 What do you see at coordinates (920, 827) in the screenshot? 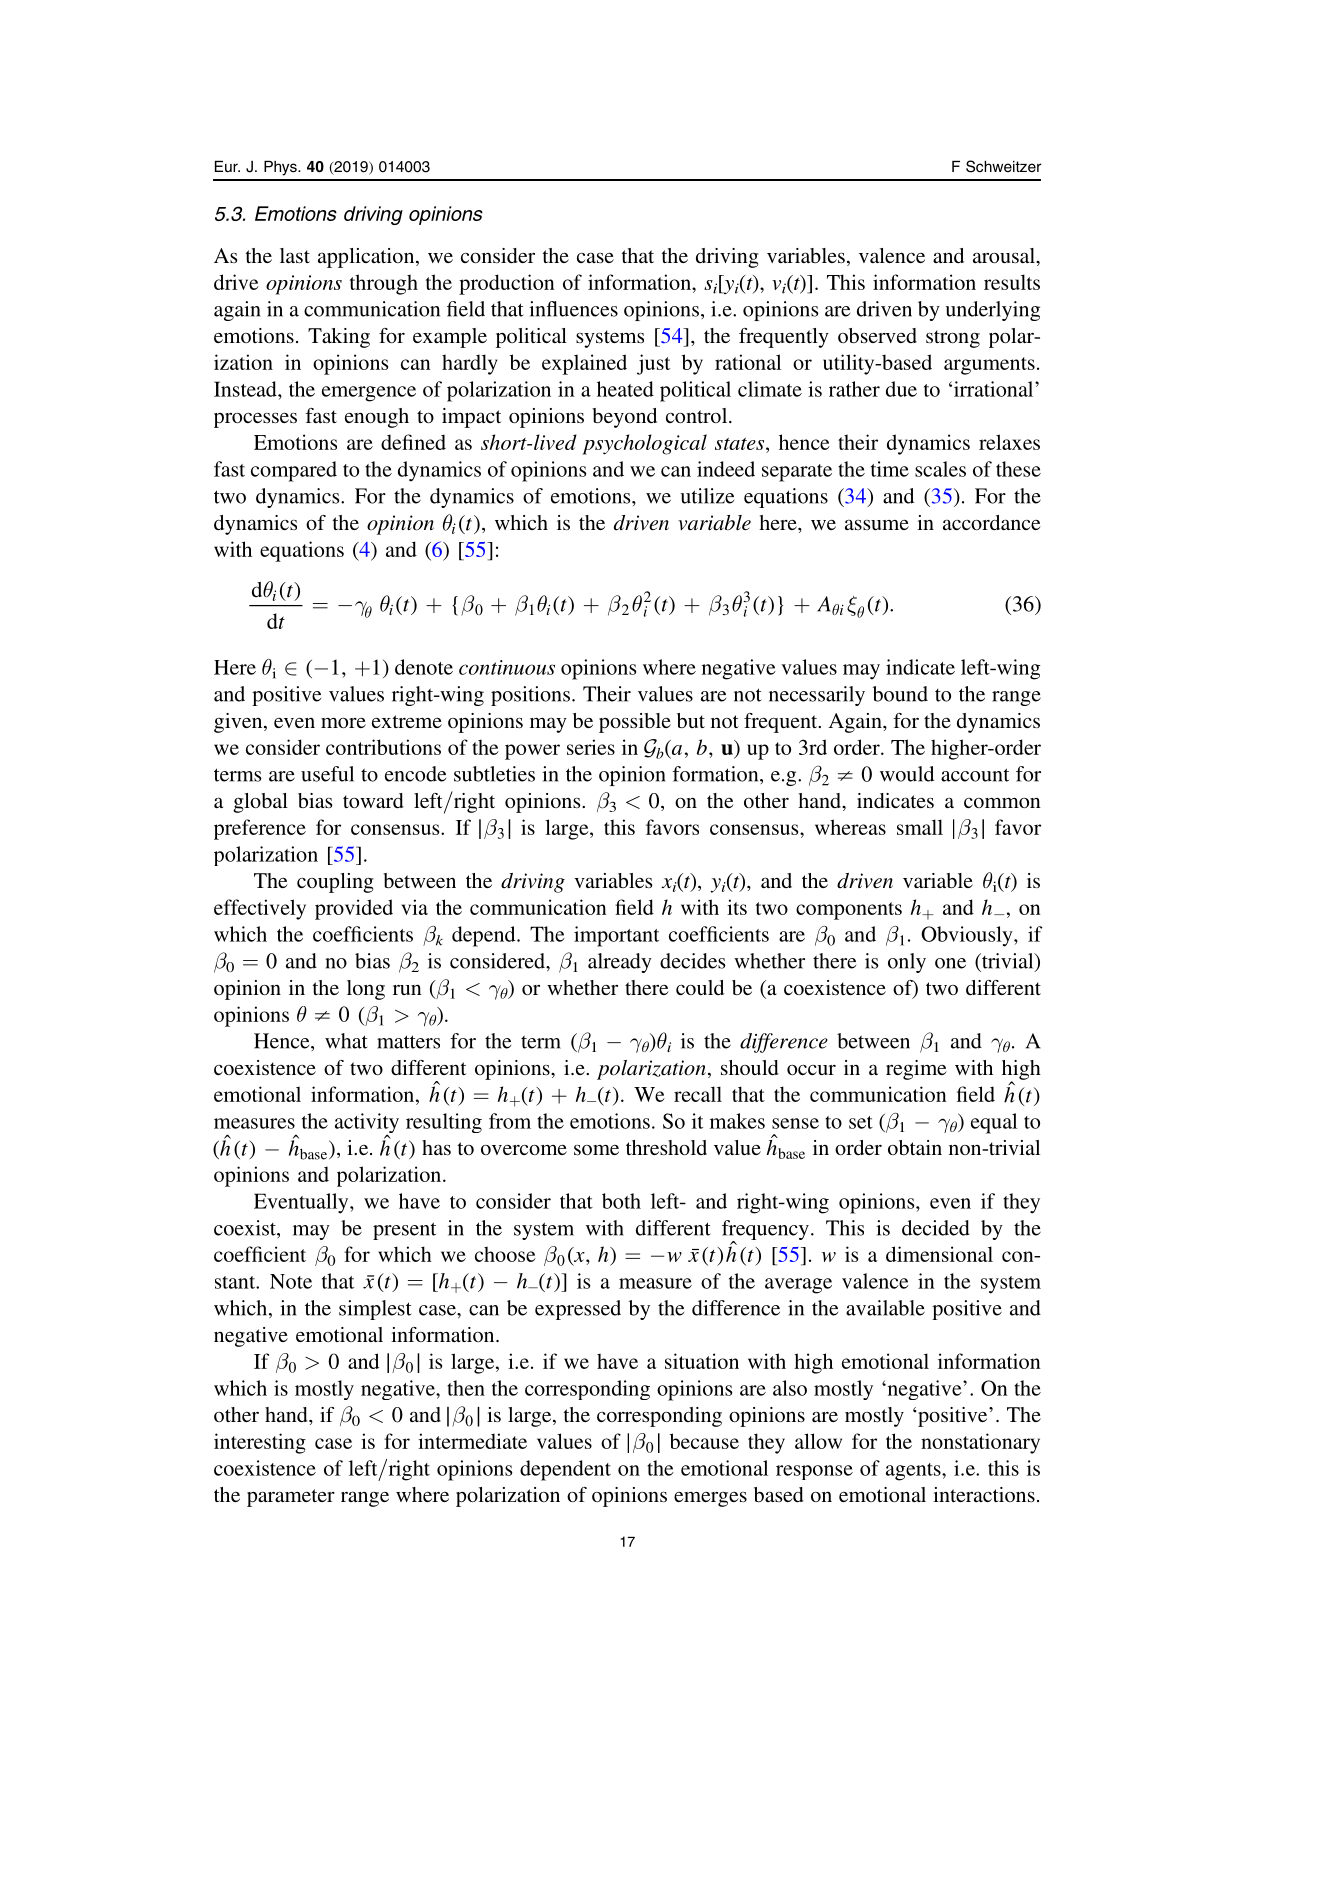
I see `small` at bounding box center [920, 827].
